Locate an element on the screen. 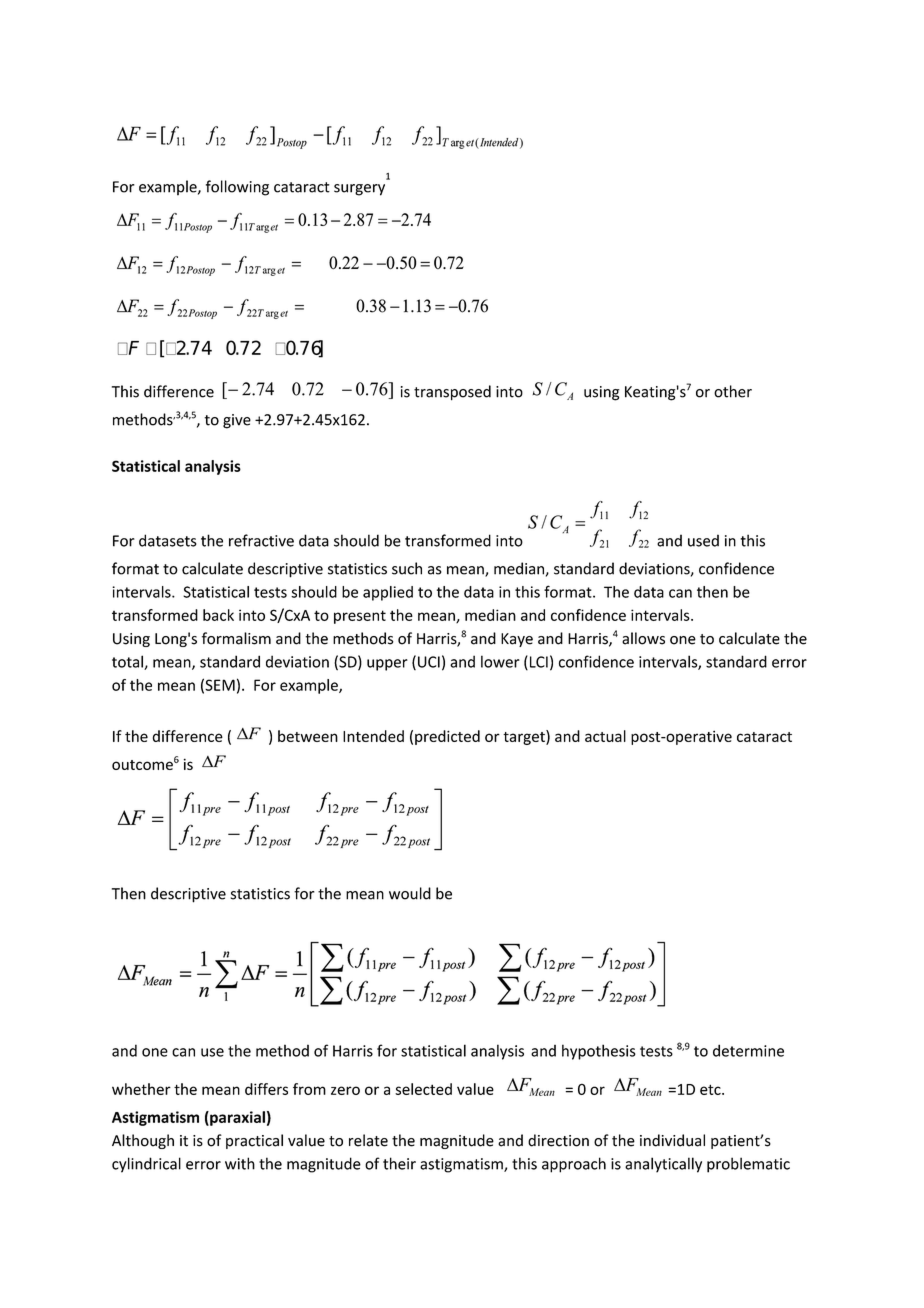 This screenshot has height=1308, width=924. with is located at coordinates (240, 1163).
